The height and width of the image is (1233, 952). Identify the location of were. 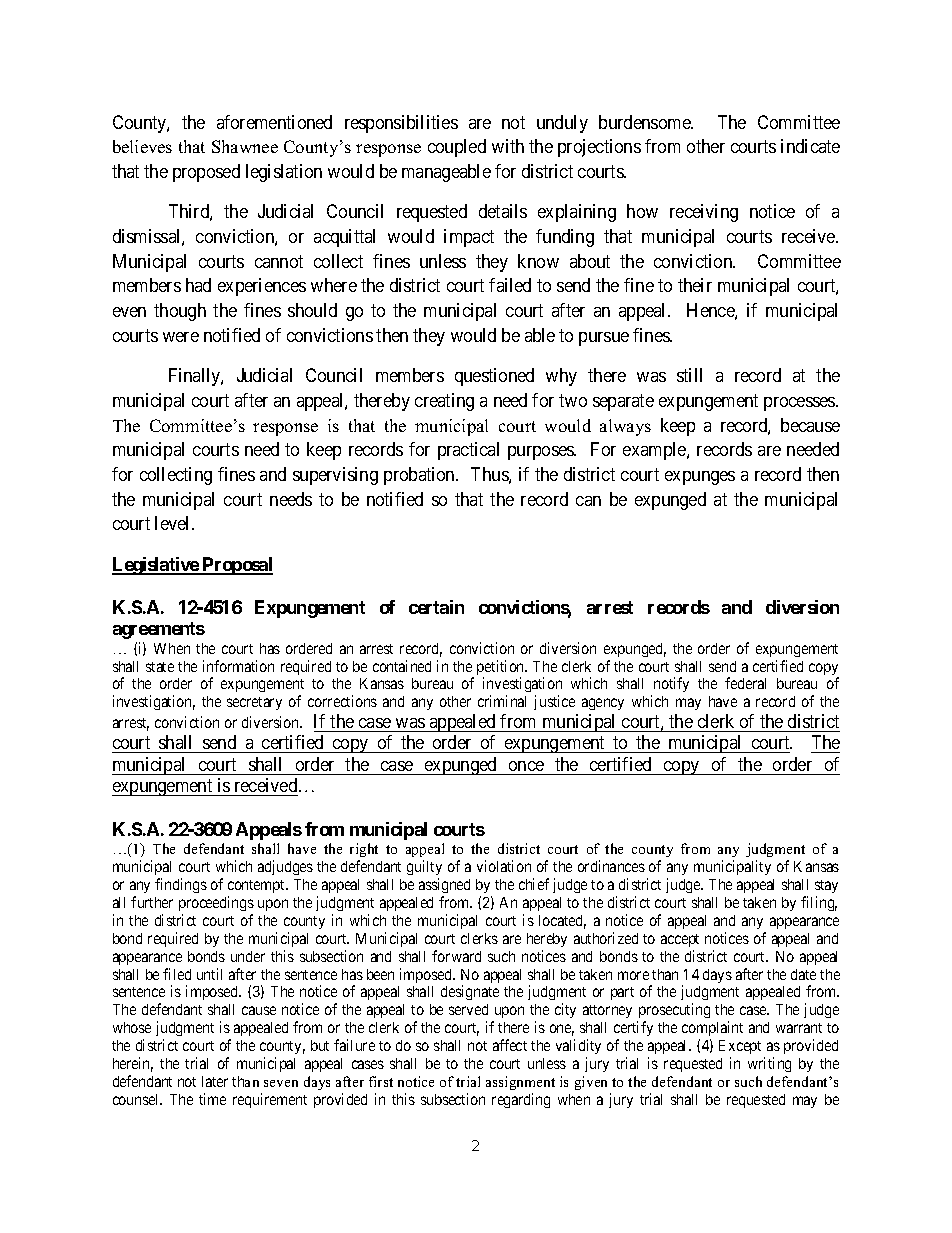
(181, 337).
